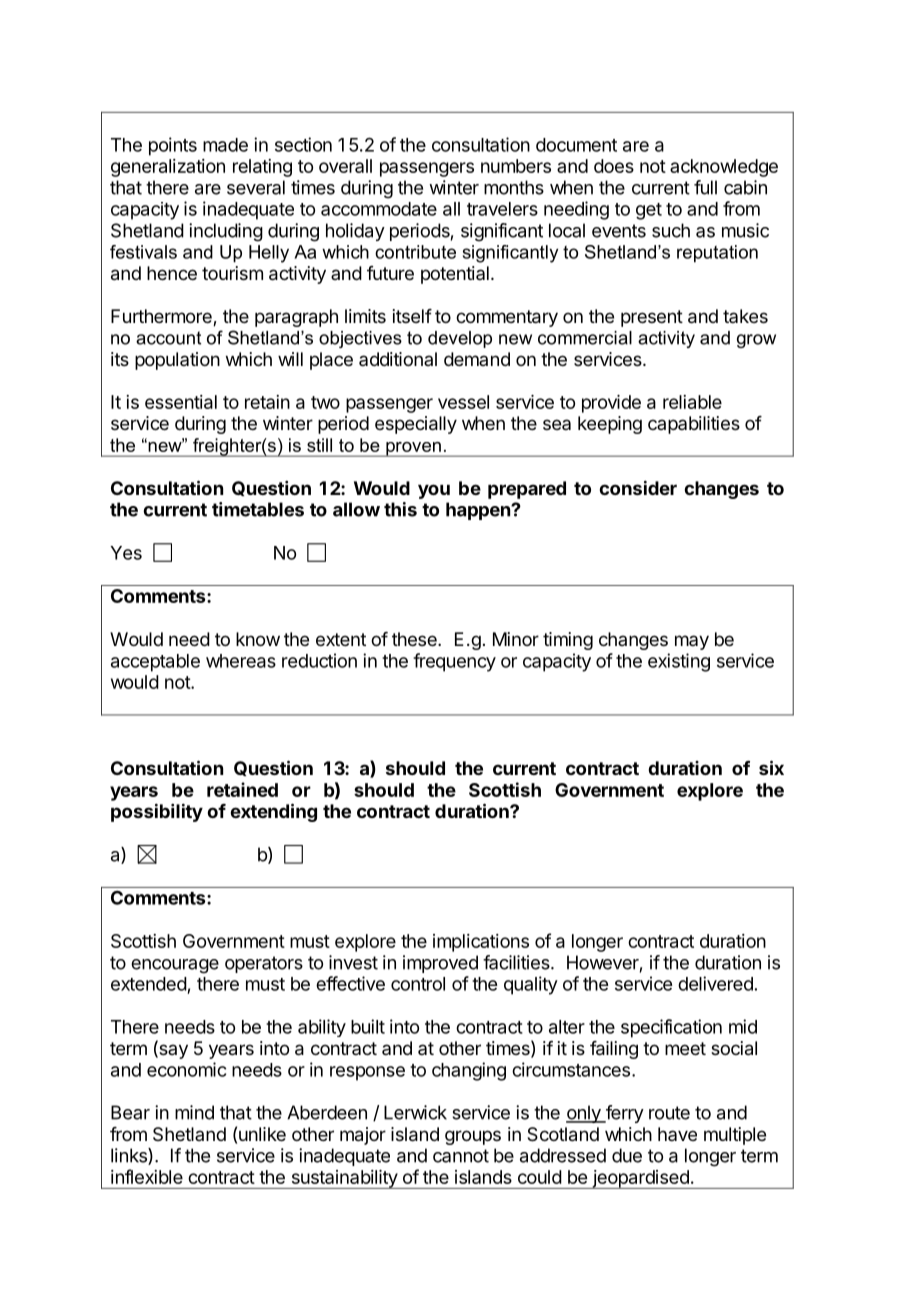  I want to click on have, so click(677, 1134).
